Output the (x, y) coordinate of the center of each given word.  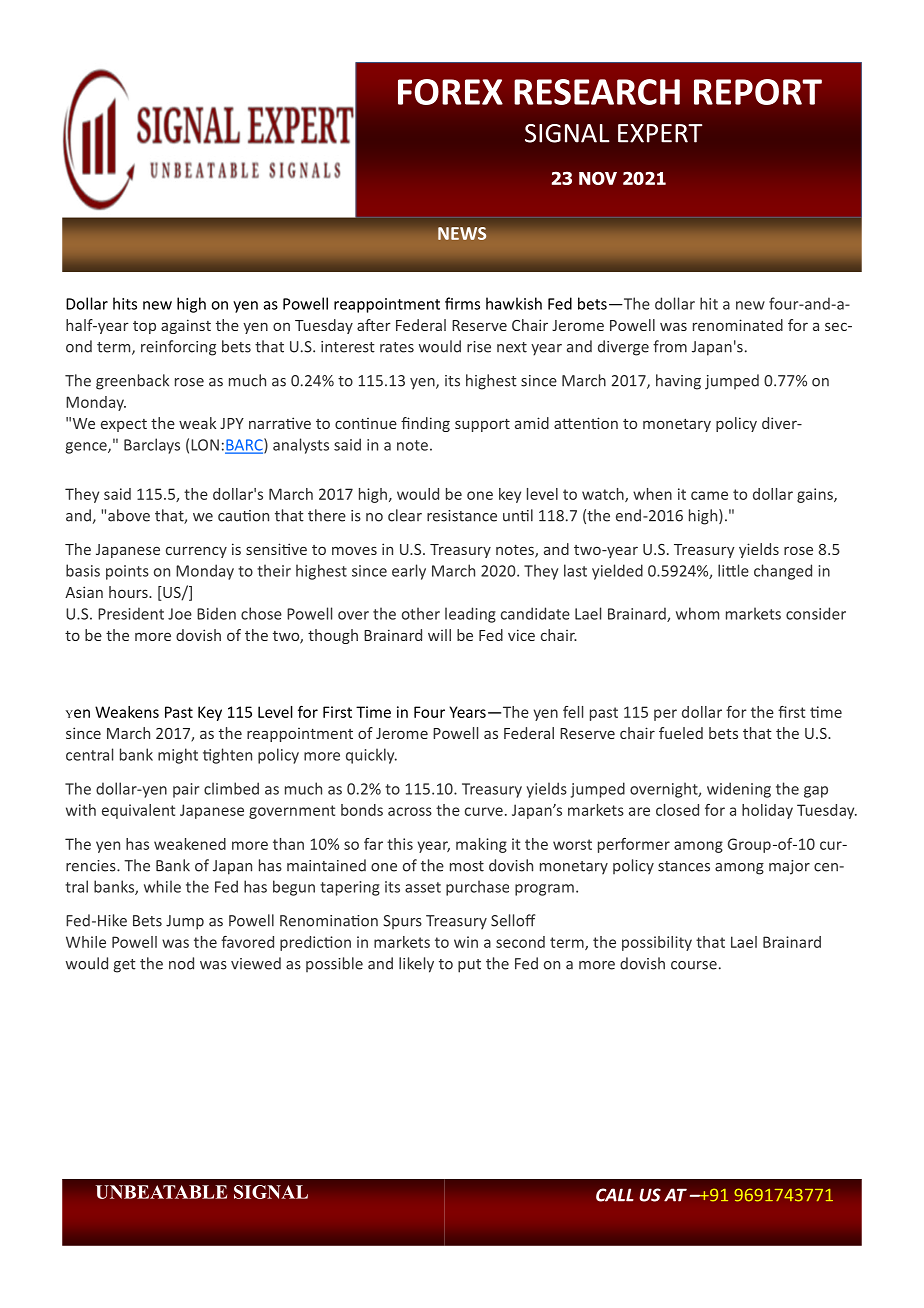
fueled (681, 733)
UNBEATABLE (161, 1192)
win (466, 942)
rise (479, 347)
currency (196, 552)
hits (125, 303)
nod (181, 963)
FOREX (450, 92)
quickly (371, 756)
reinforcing (178, 348)
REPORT (758, 92)
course (694, 965)
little (733, 570)
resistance (462, 516)
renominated (738, 325)
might (178, 756)
